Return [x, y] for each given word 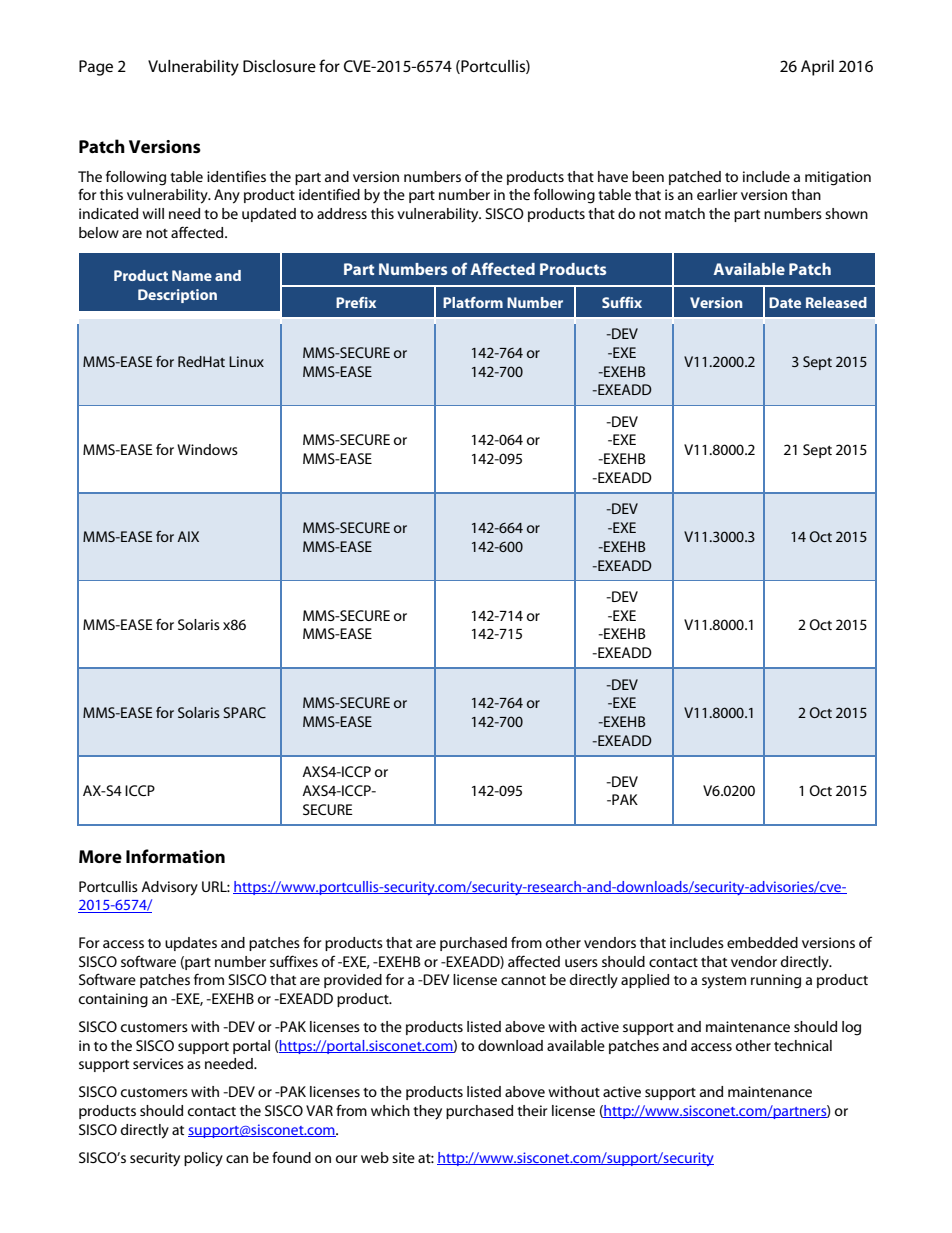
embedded [762, 942]
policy [203, 1159]
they [427, 1112]
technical [803, 1045]
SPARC [244, 712]
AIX [188, 536]
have [613, 176]
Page [96, 68]
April [817, 68]
